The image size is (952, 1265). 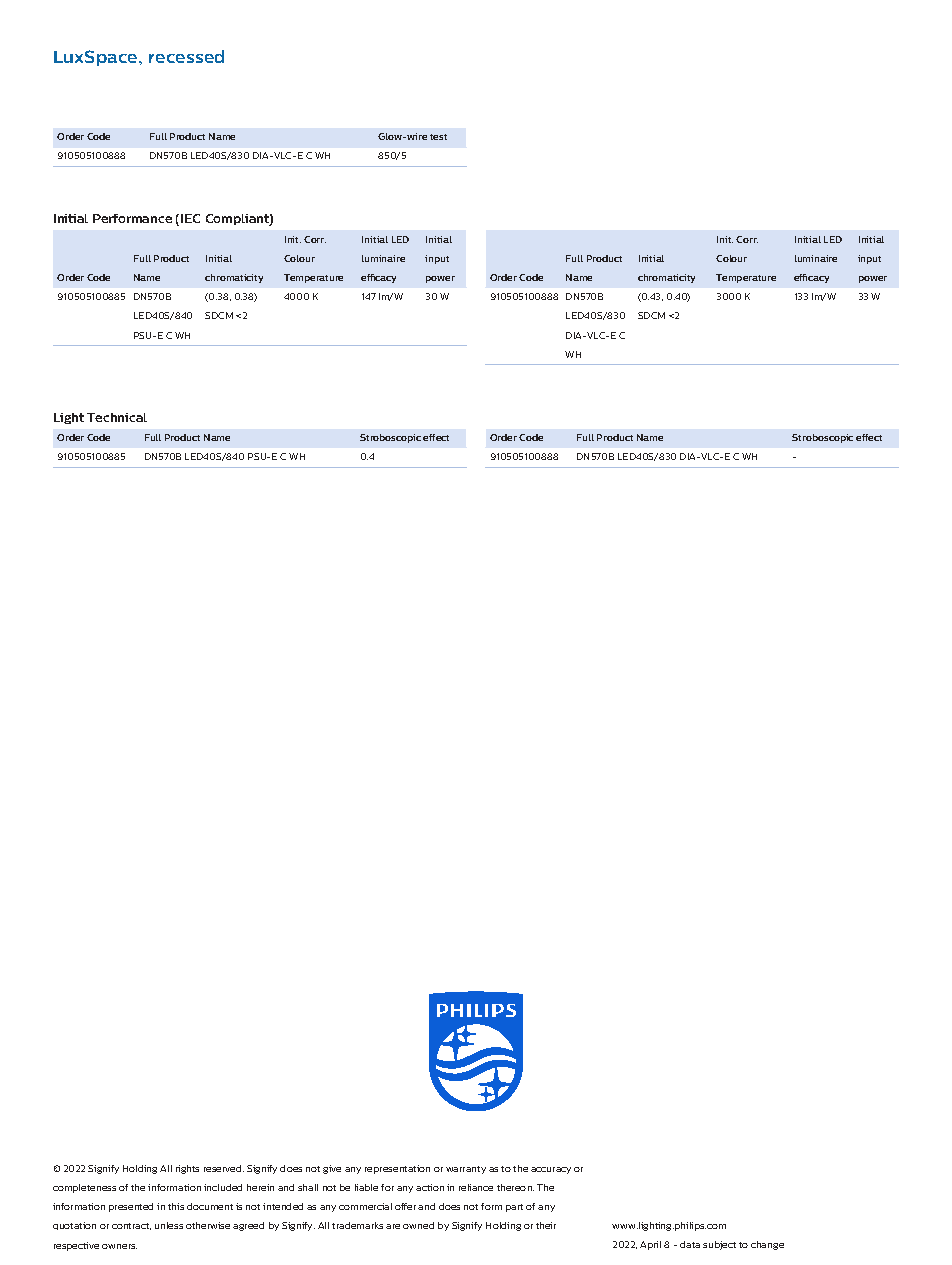 I want to click on test, so click(x=438, y=137).
